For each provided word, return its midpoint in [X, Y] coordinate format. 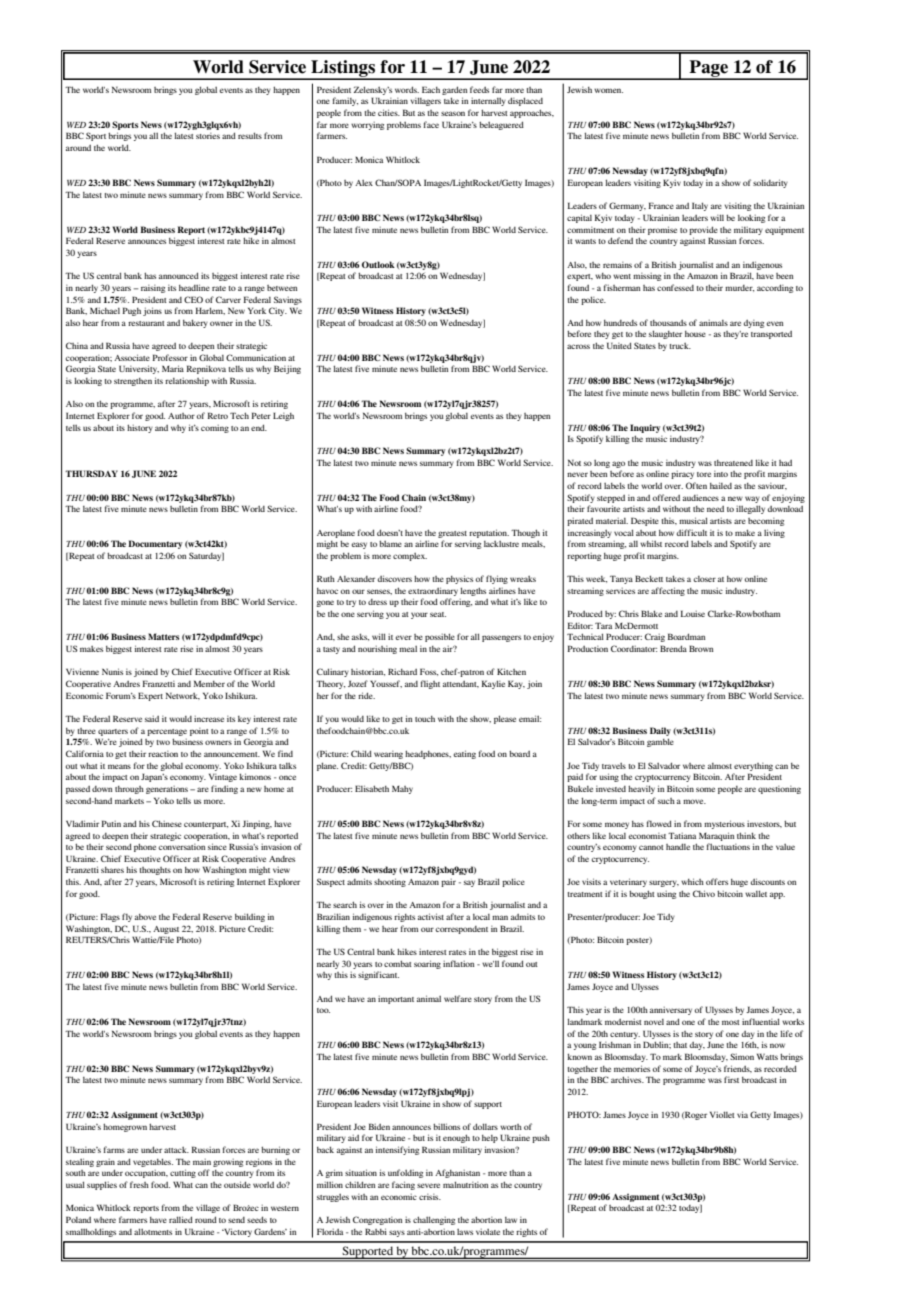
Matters [164, 636]
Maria [173, 368]
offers [717, 881]
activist [431, 916]
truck [680, 346]
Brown [701, 648]
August [166, 930]
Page [708, 69]
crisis [430, 1197]
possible [440, 637]
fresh [139, 1184]
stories [208, 136]
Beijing [287, 369]
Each [431, 89]
